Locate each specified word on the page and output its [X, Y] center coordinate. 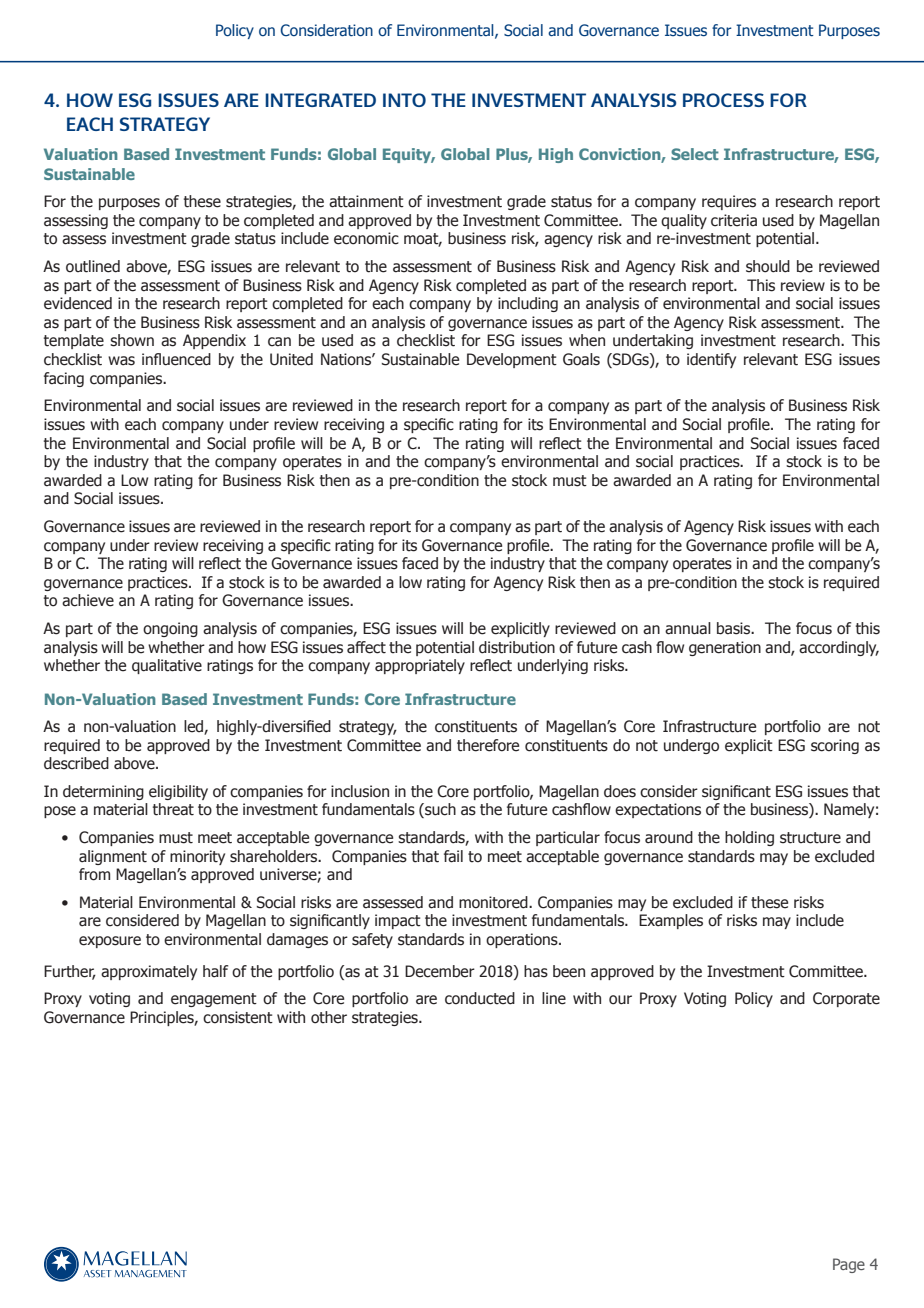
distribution [517, 647]
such [439, 810]
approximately [149, 972]
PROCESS [723, 100]
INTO [404, 100]
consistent [238, 1017]
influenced [176, 359]
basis [735, 628]
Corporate [846, 999]
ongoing [170, 629]
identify [711, 360]
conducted [480, 998]
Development [512, 360]
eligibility [178, 792]
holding [749, 838]
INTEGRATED [320, 100]
